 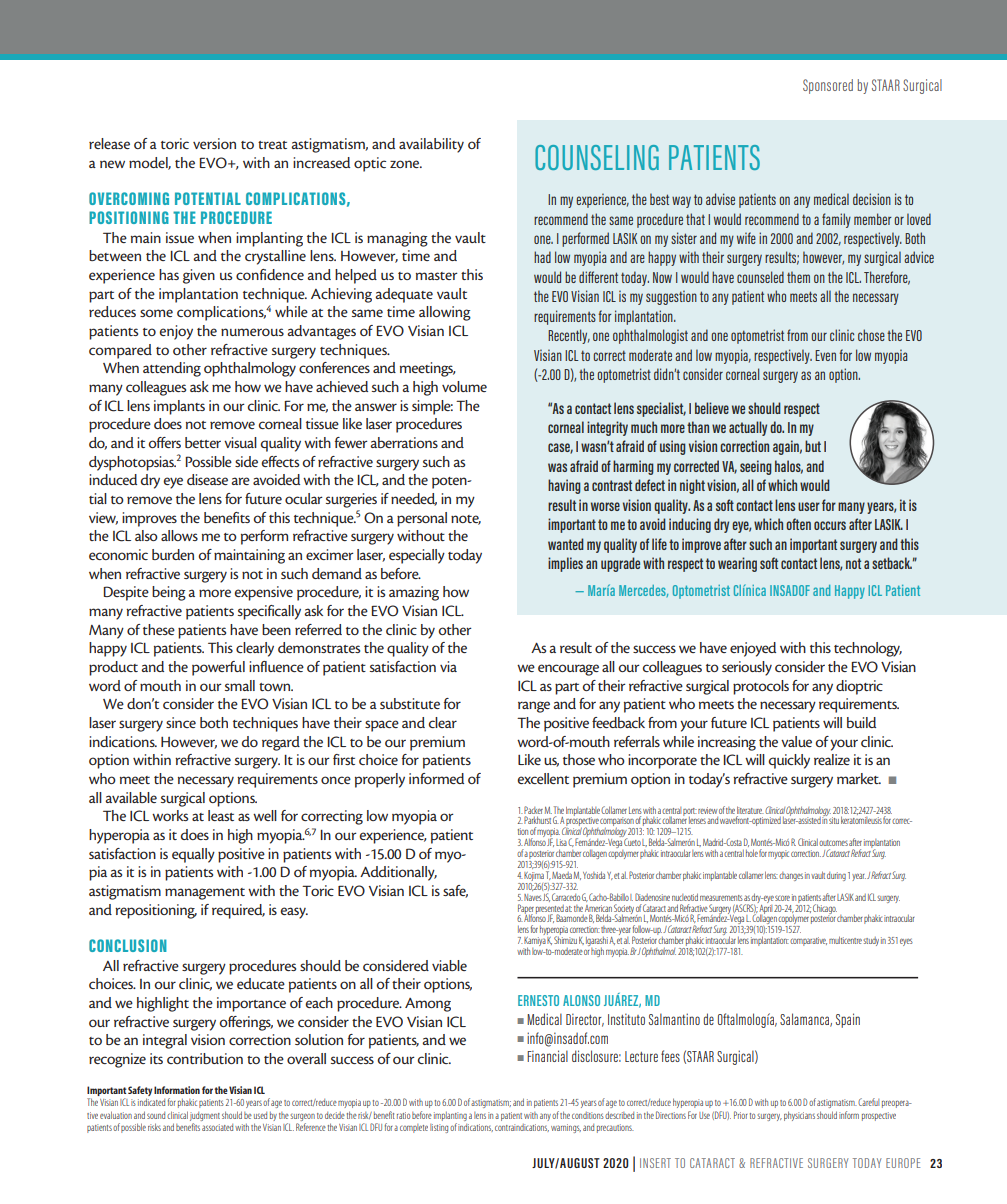 I want to click on these, so click(x=159, y=629).
